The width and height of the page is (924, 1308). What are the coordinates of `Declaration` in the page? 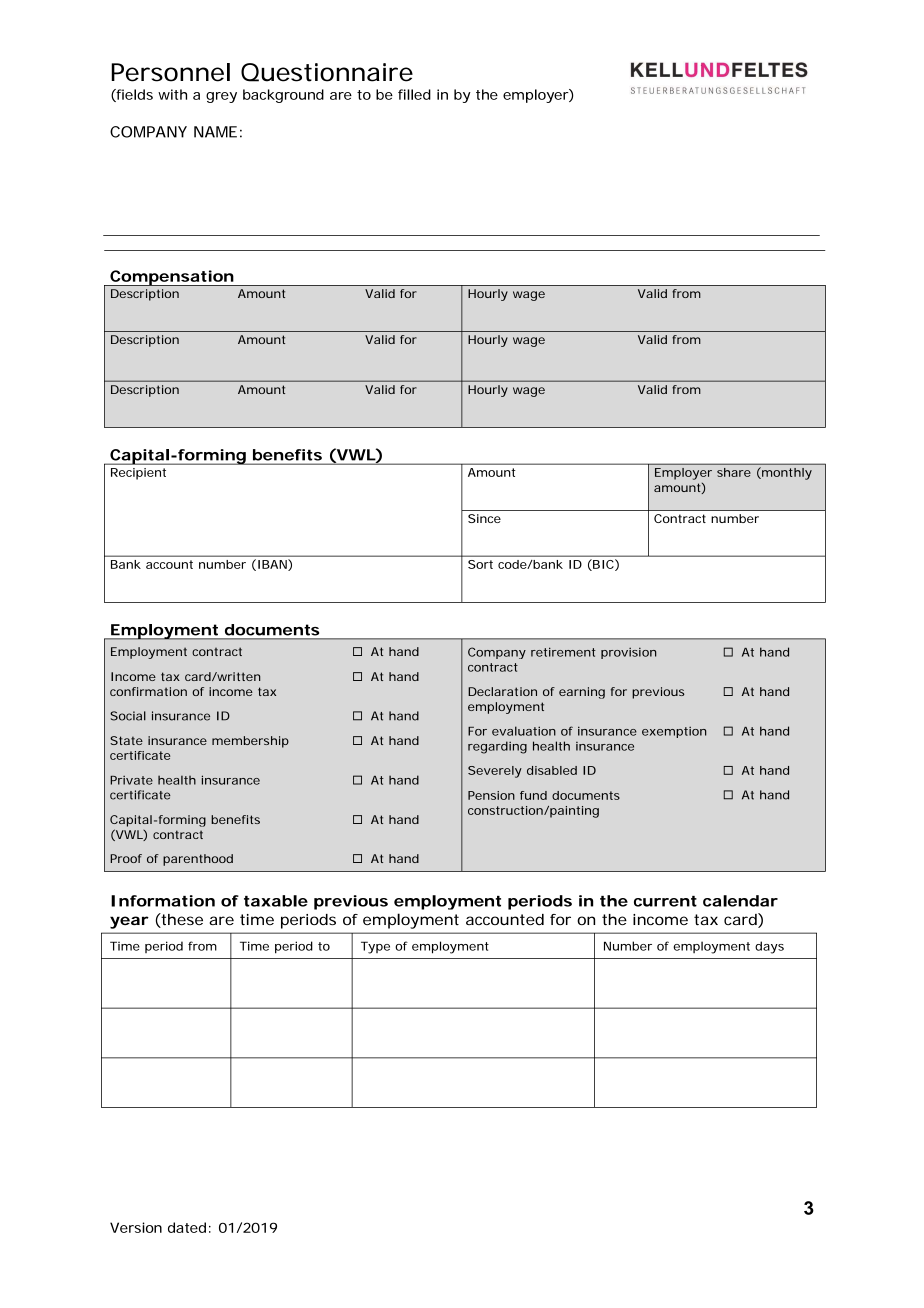 It's located at (502, 691).
